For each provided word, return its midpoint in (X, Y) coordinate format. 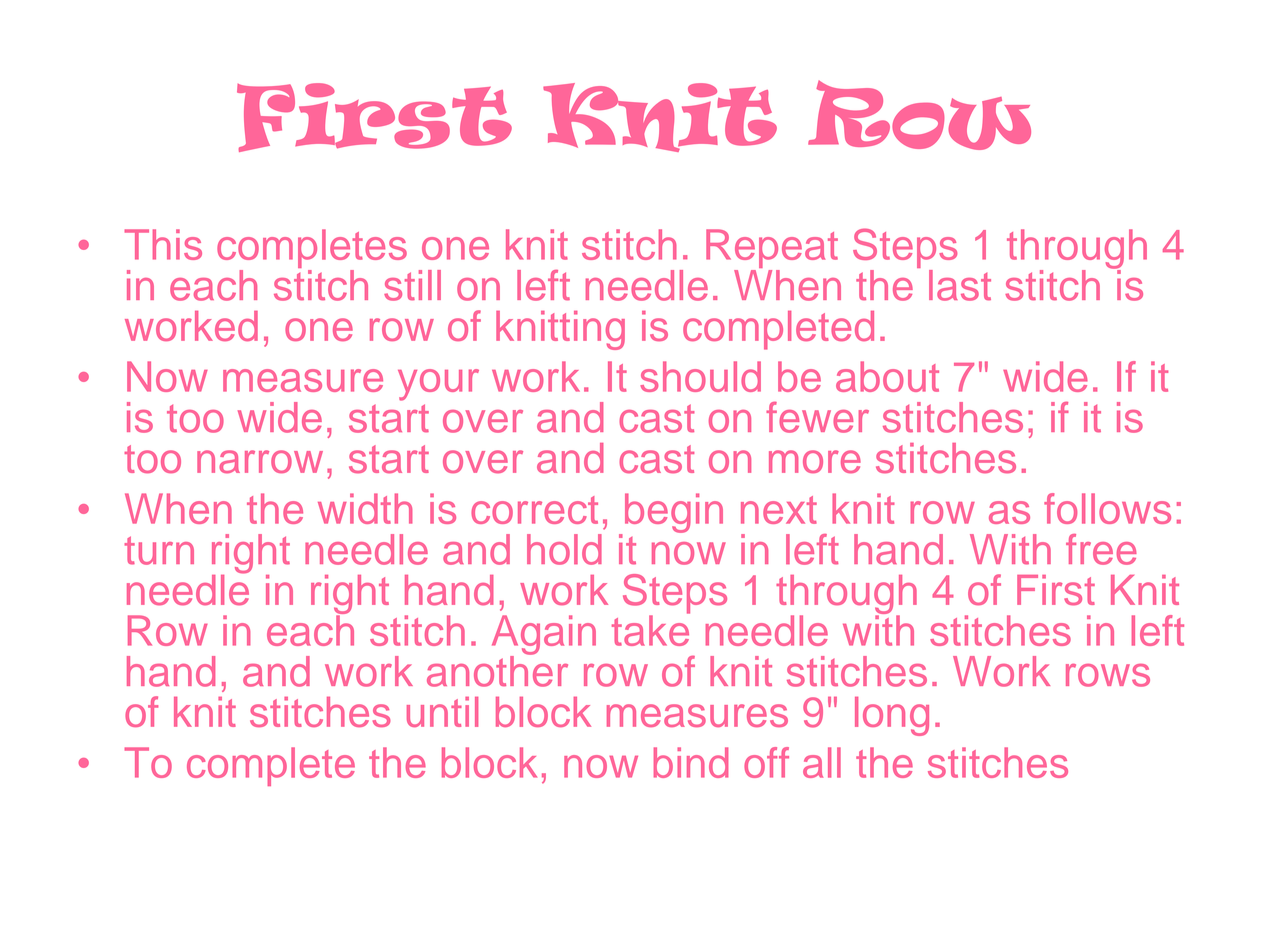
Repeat (772, 250)
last (960, 285)
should (700, 376)
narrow (260, 462)
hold (564, 549)
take (651, 629)
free (1101, 549)
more (815, 462)
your (438, 385)
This (163, 244)
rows (1108, 675)
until (442, 712)
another (497, 670)
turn (159, 550)
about (887, 376)
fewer (817, 417)
